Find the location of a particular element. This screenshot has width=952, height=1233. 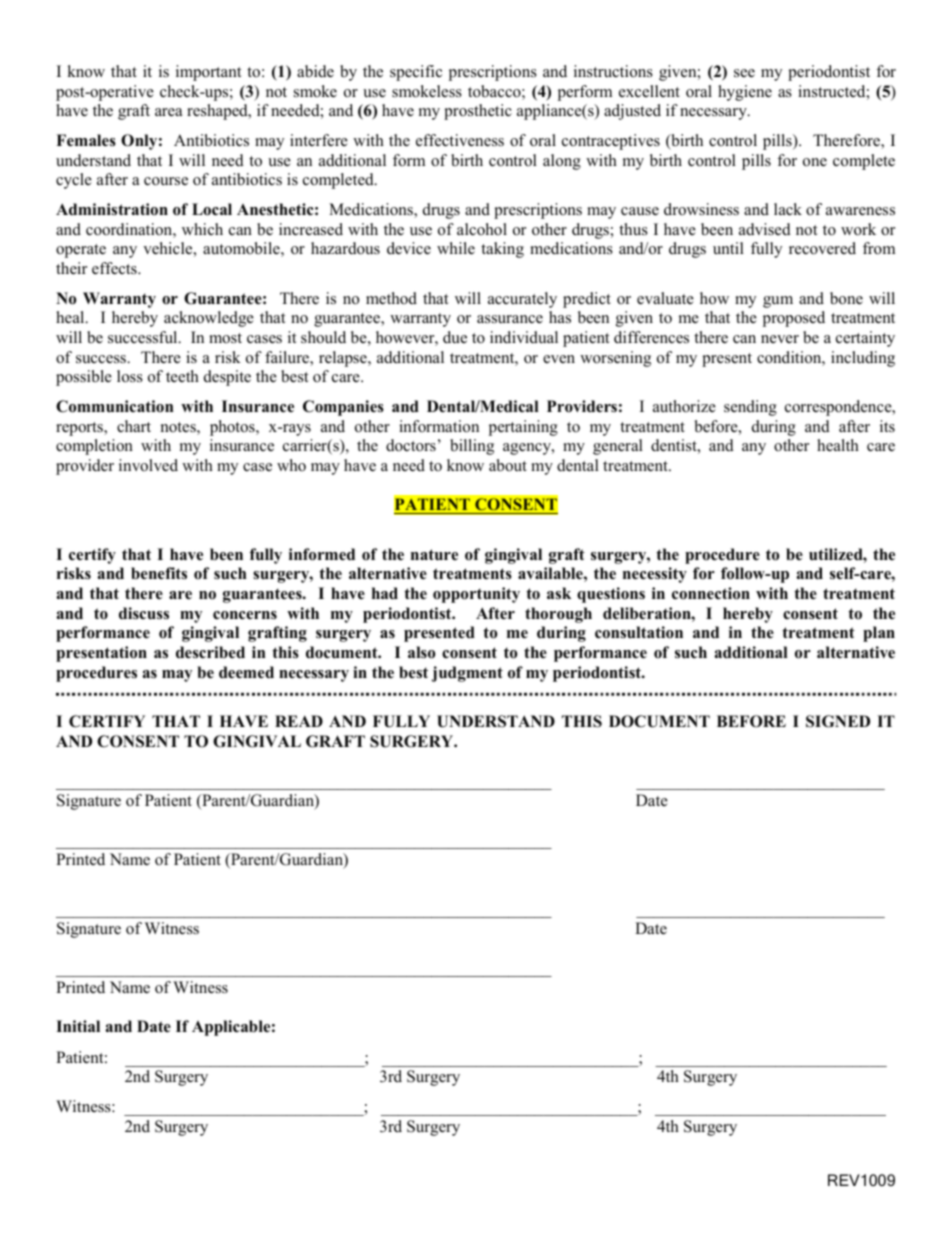

connection is located at coordinates (711, 593).
